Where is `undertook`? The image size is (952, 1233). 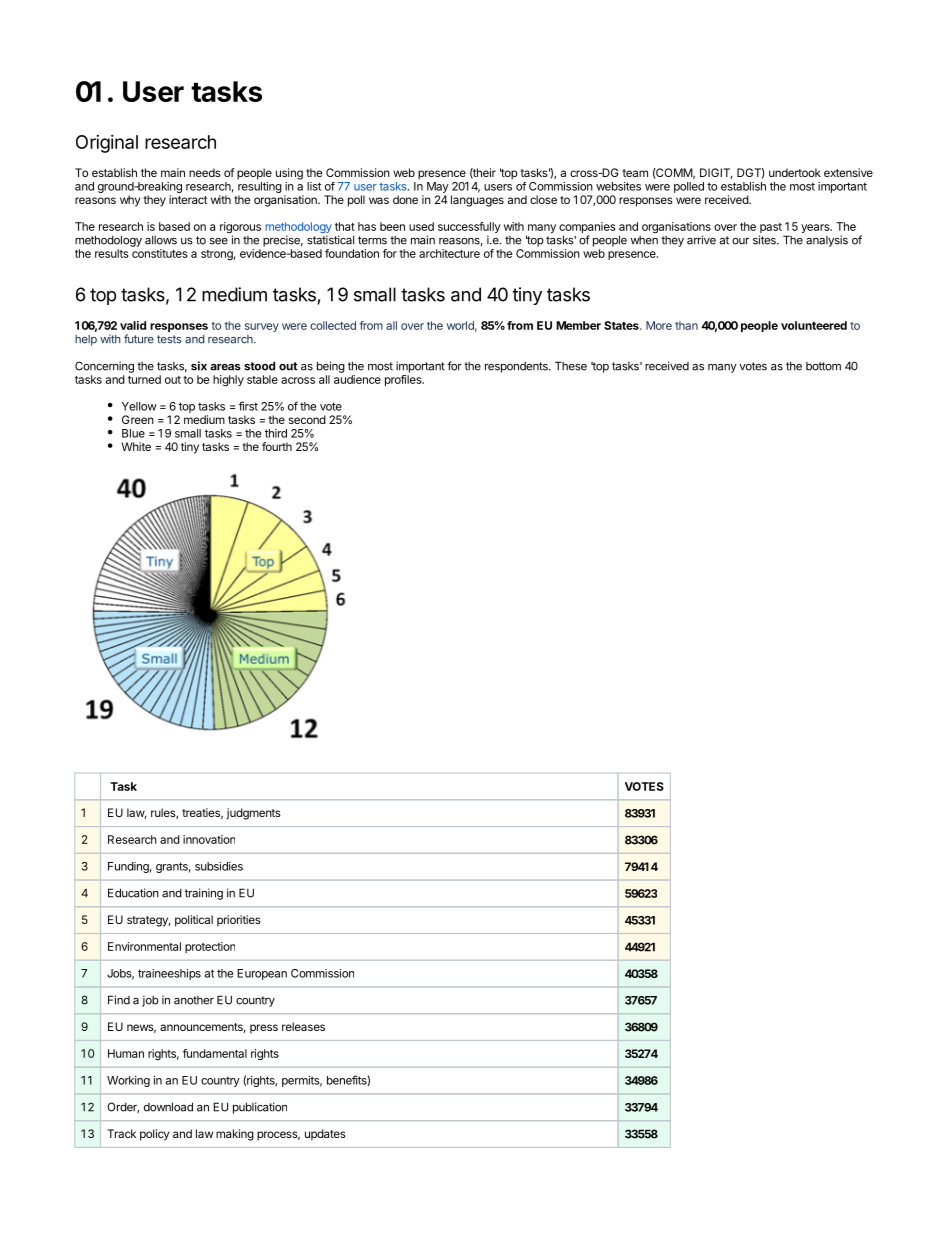
undertook is located at coordinates (795, 172).
